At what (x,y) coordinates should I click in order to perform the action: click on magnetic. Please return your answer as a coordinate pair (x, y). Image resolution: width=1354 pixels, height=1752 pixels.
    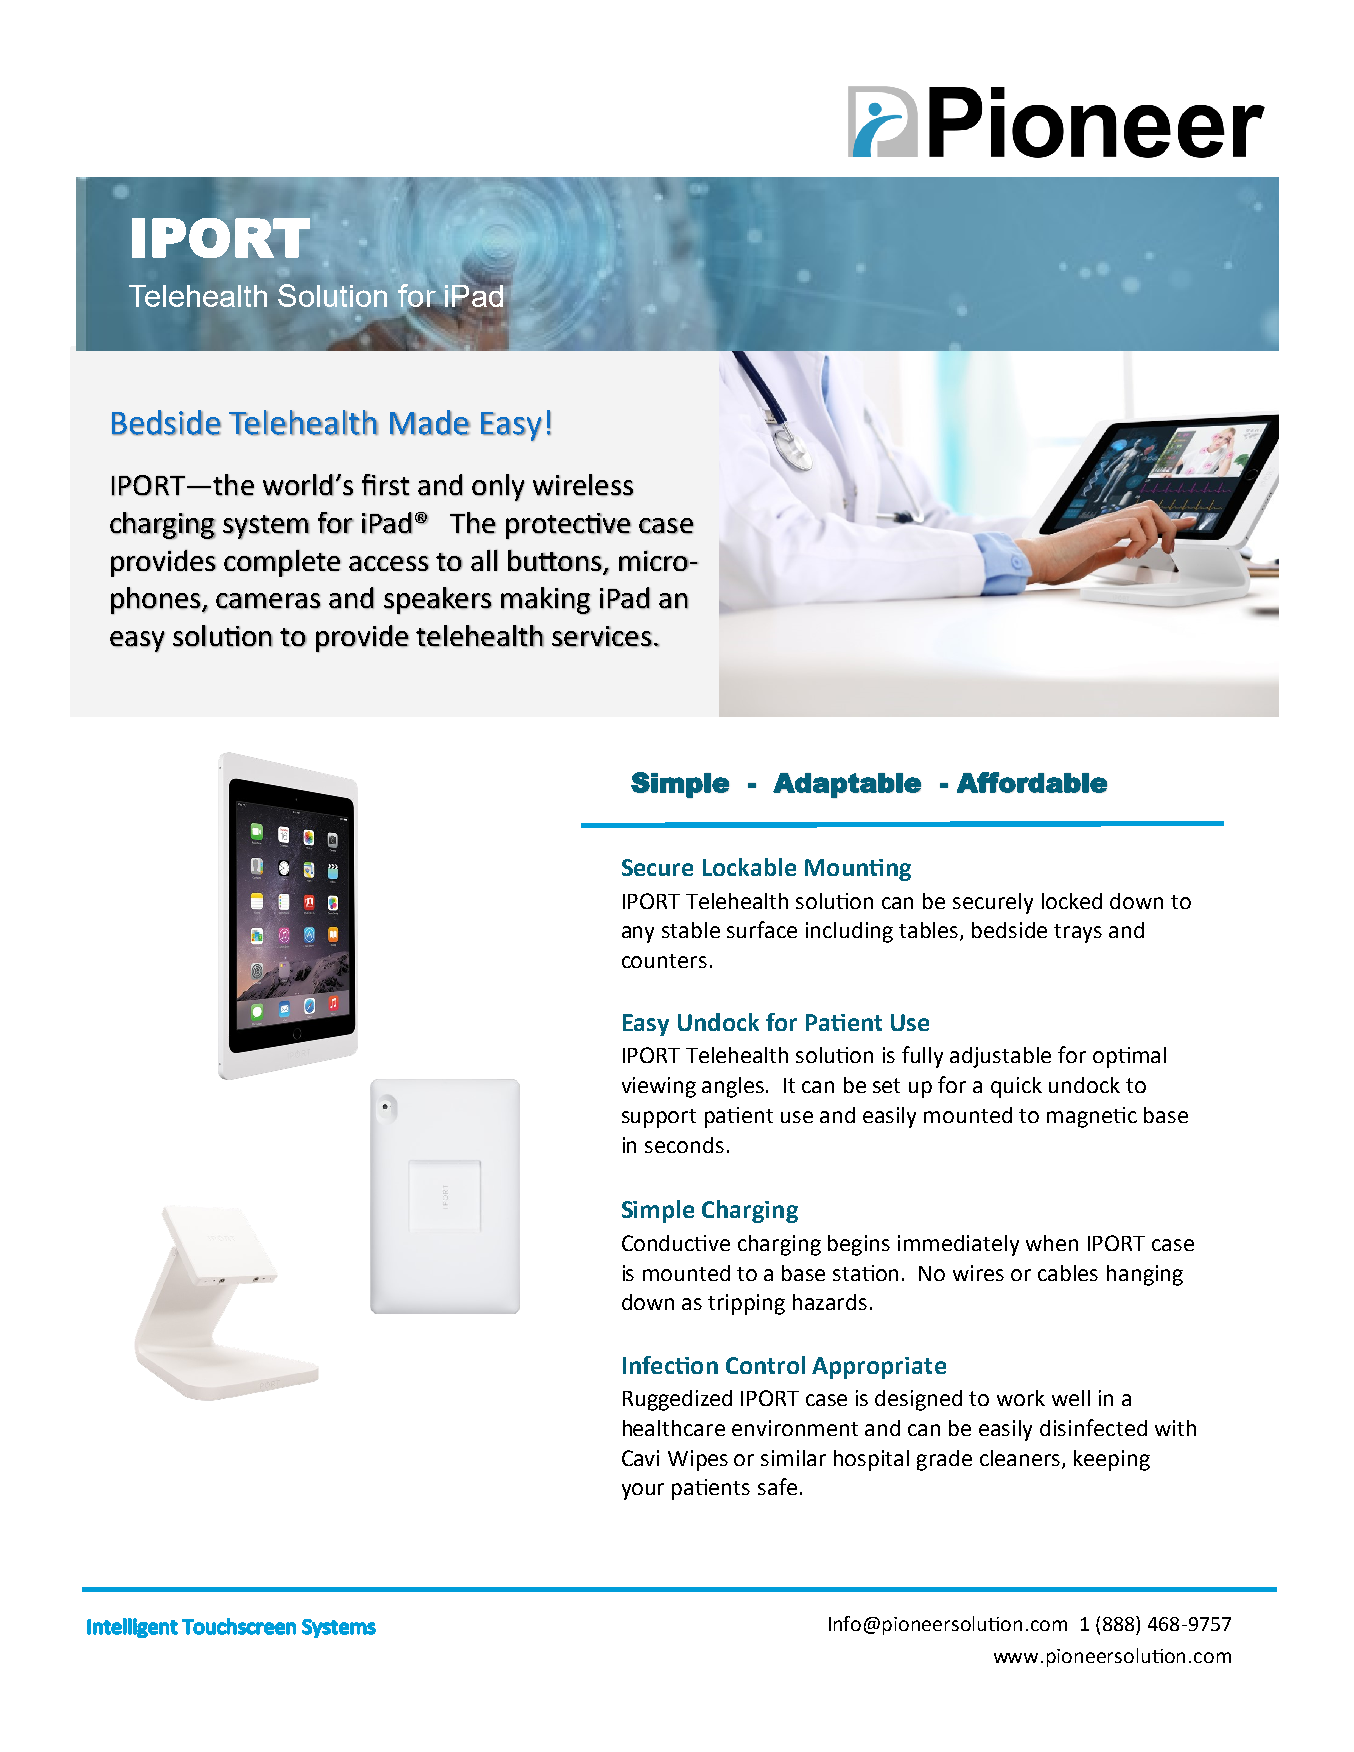
    Looking at the image, I should click on (1092, 1117).
